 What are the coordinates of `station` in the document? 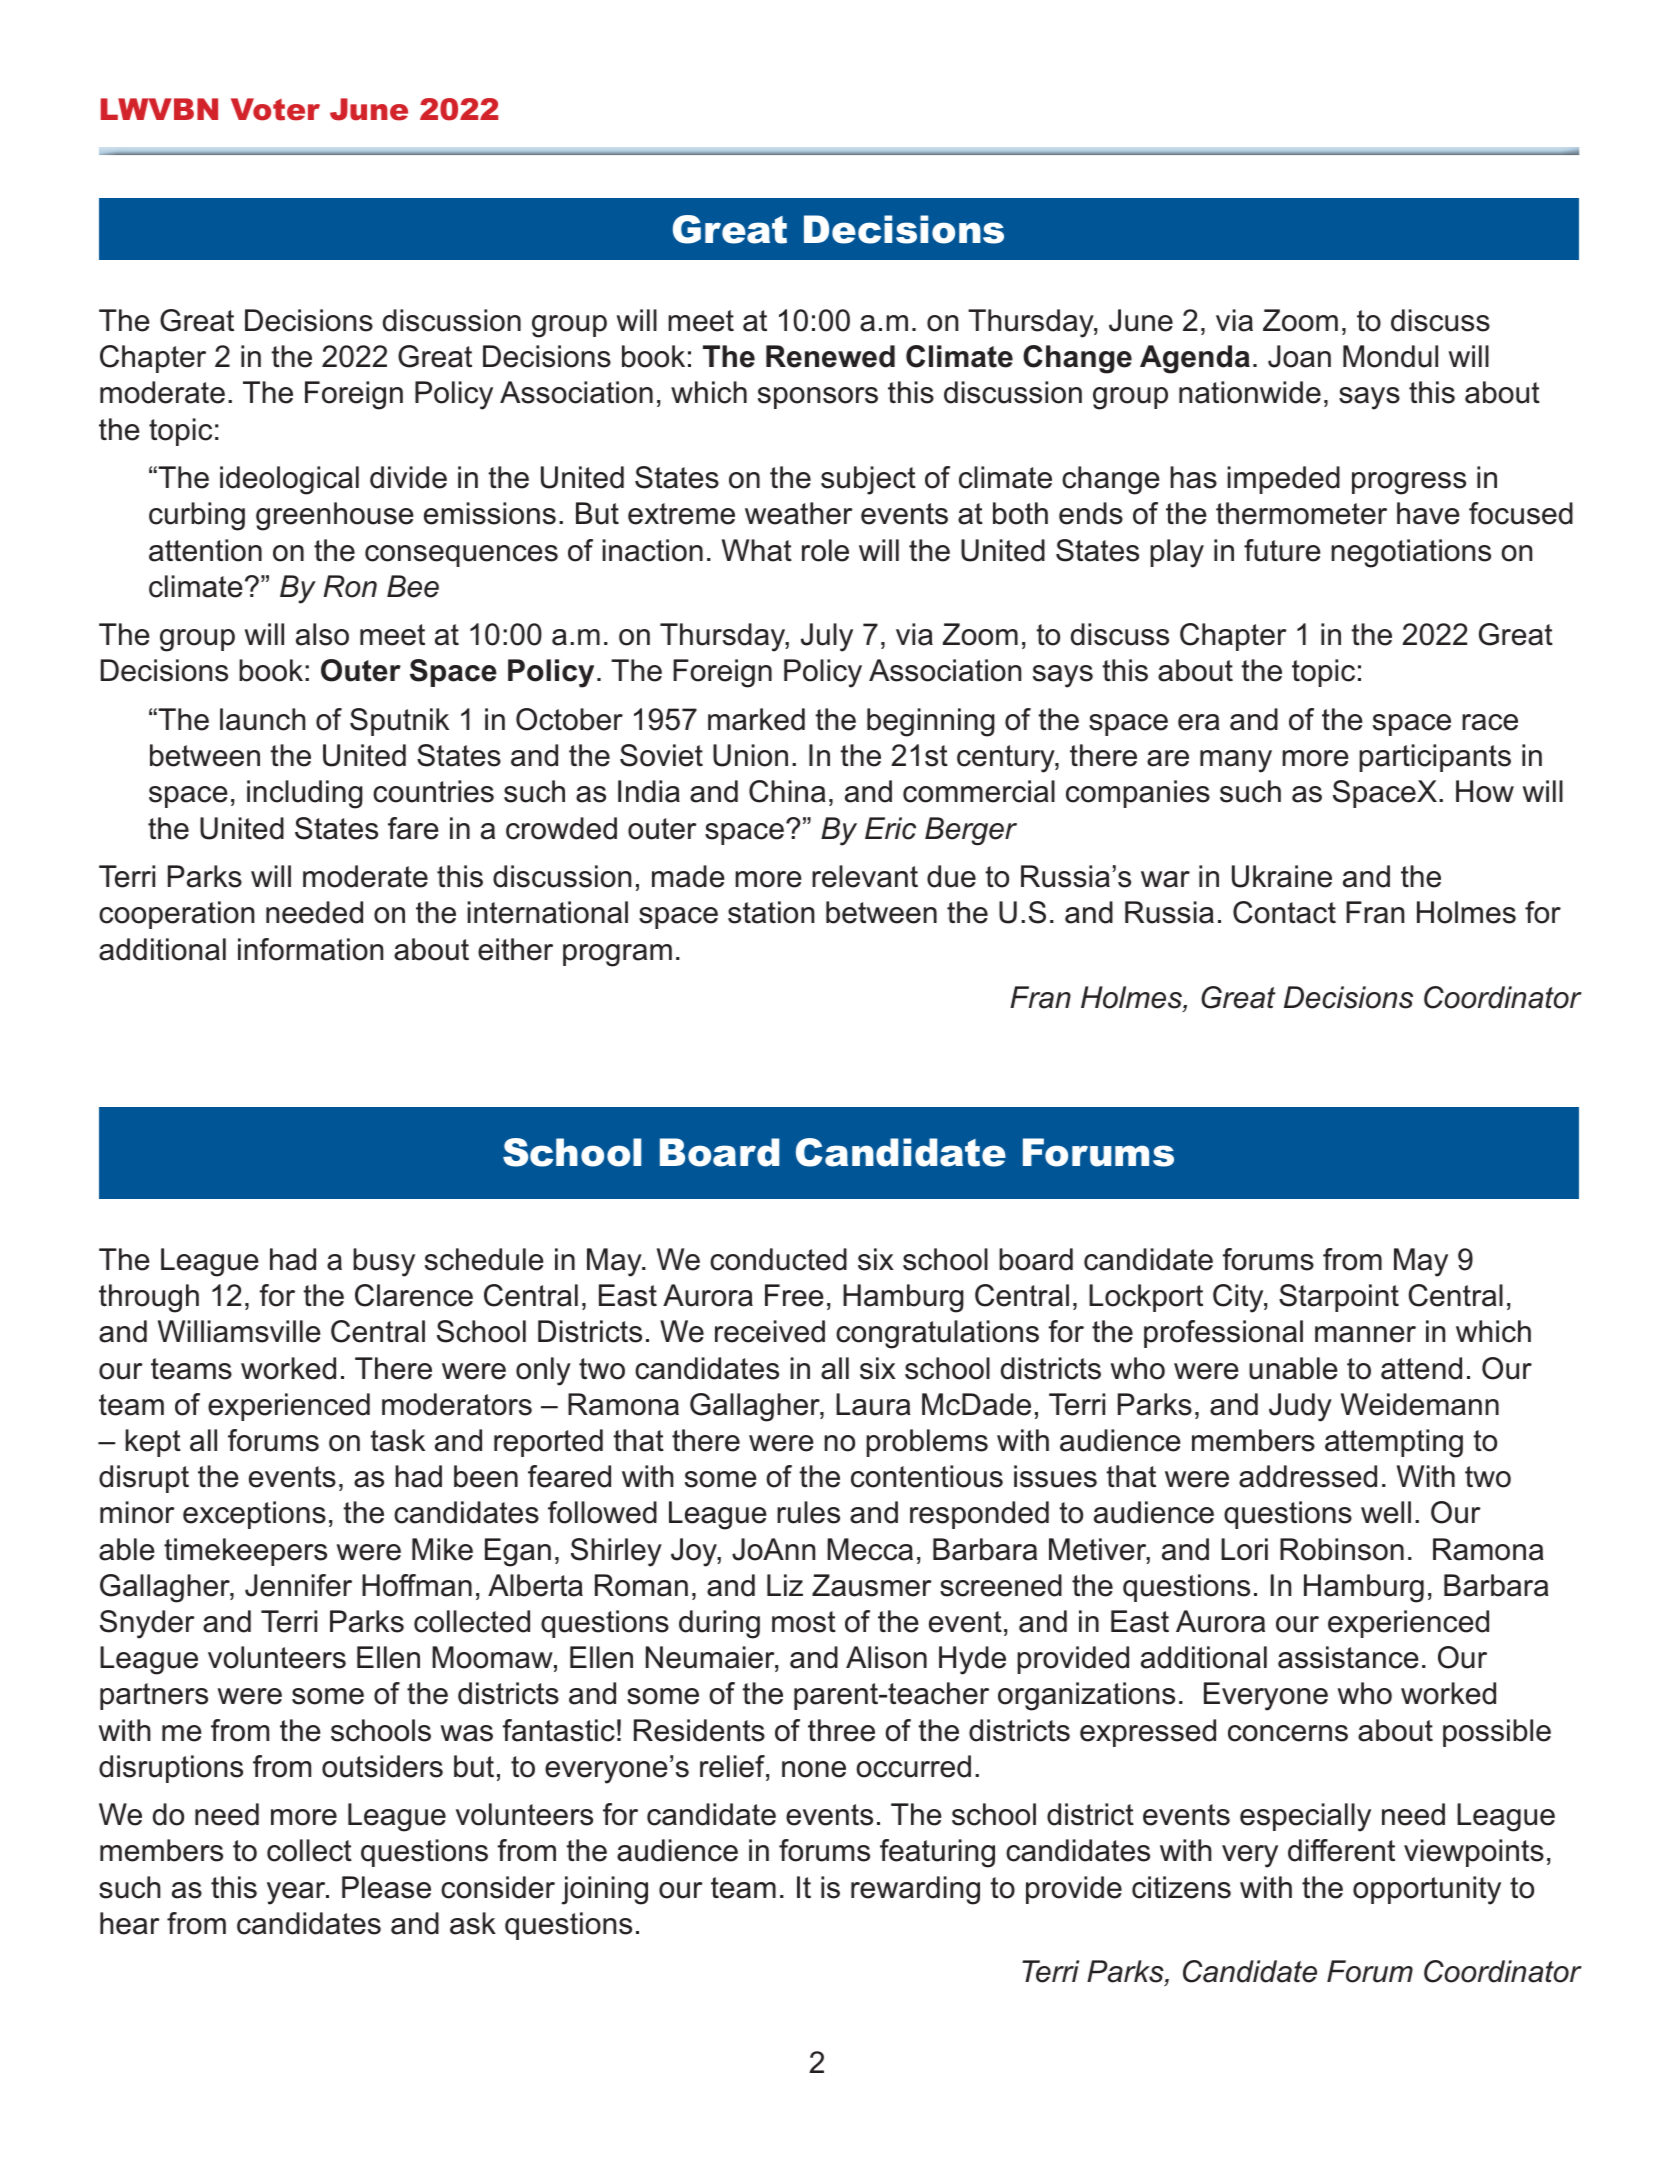 It's located at (771, 912).
